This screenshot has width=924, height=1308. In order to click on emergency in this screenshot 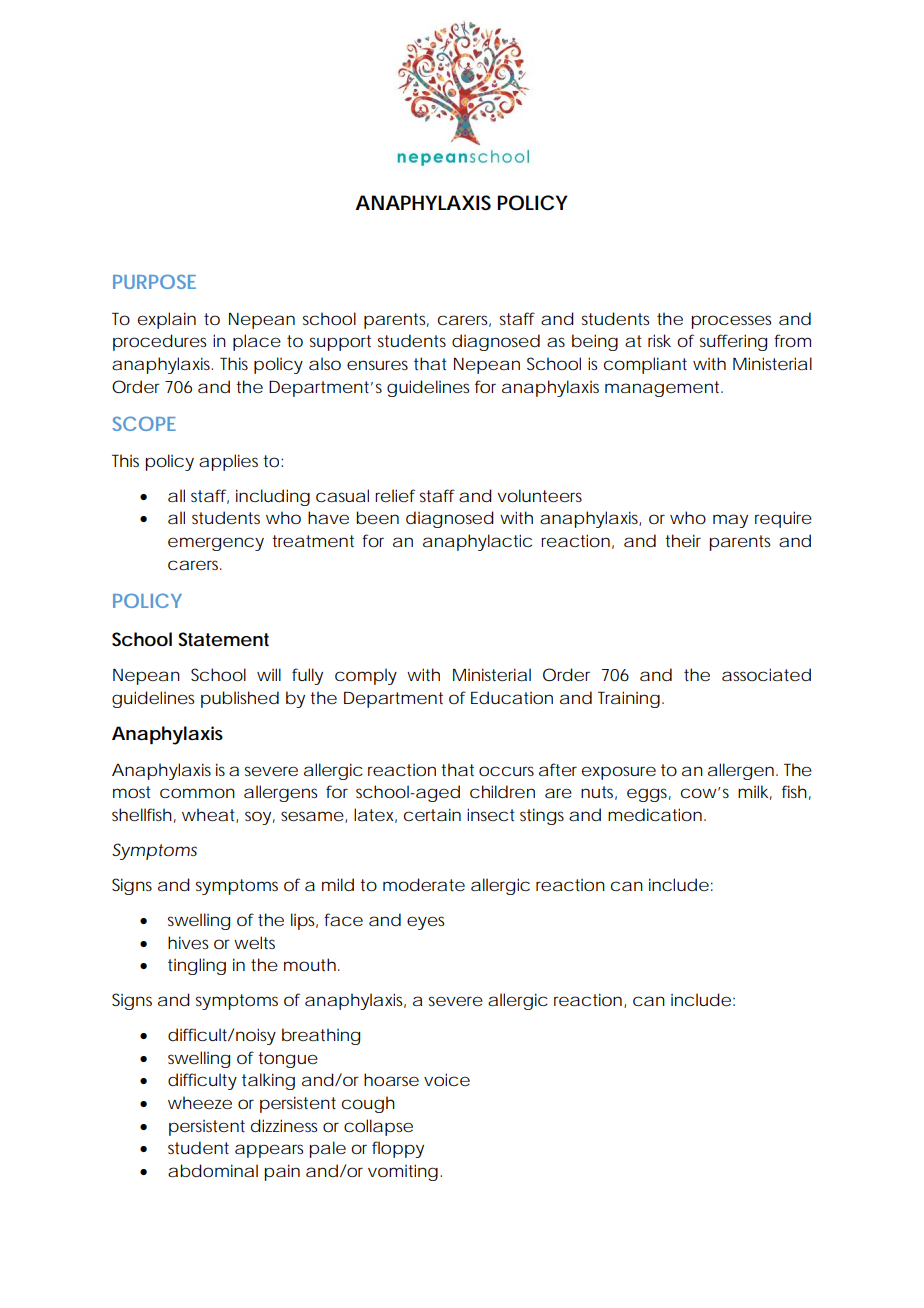, I will do `click(216, 544)`.
